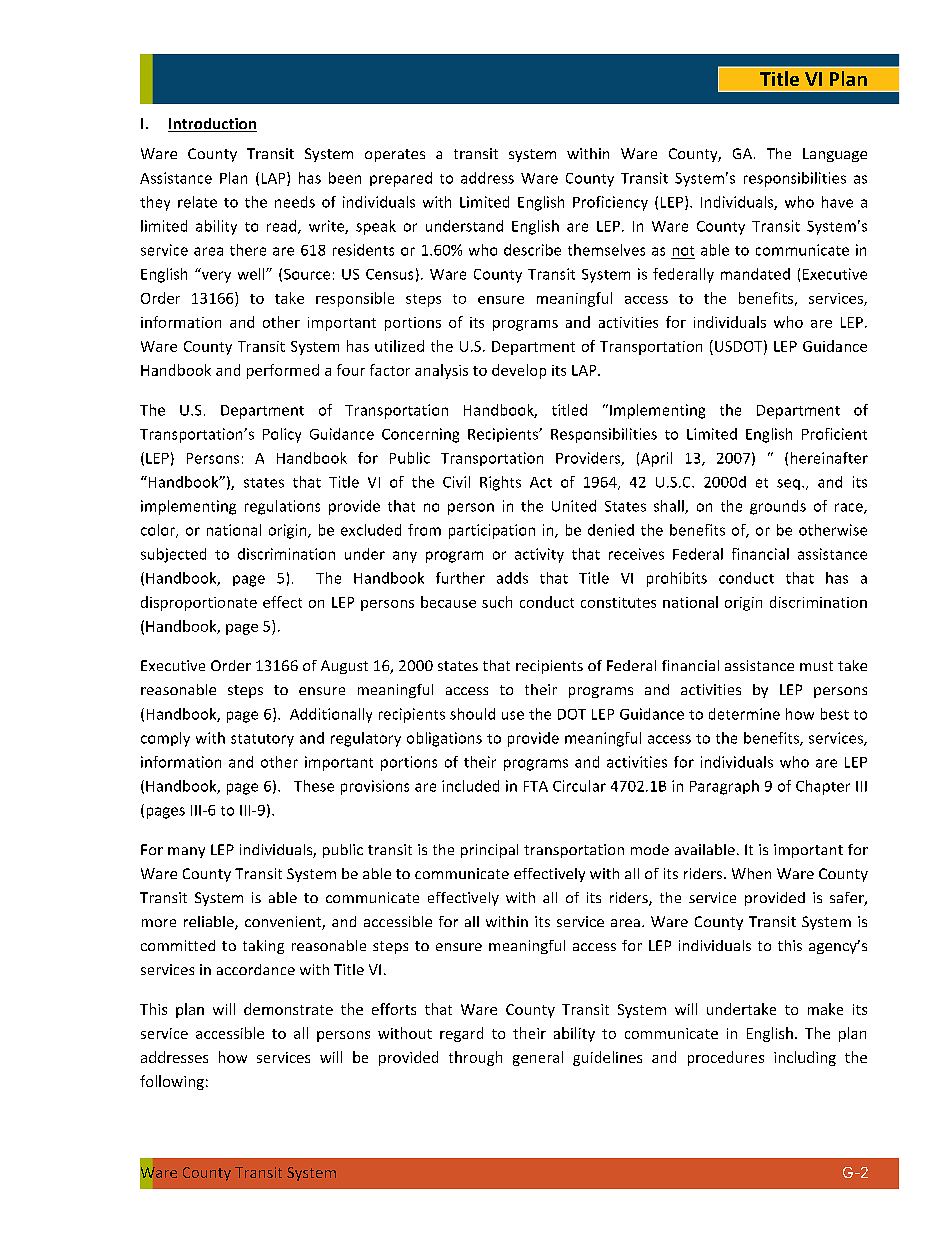  Describe the element at coordinates (834, 434) in the screenshot. I see `Proficient` at that location.
